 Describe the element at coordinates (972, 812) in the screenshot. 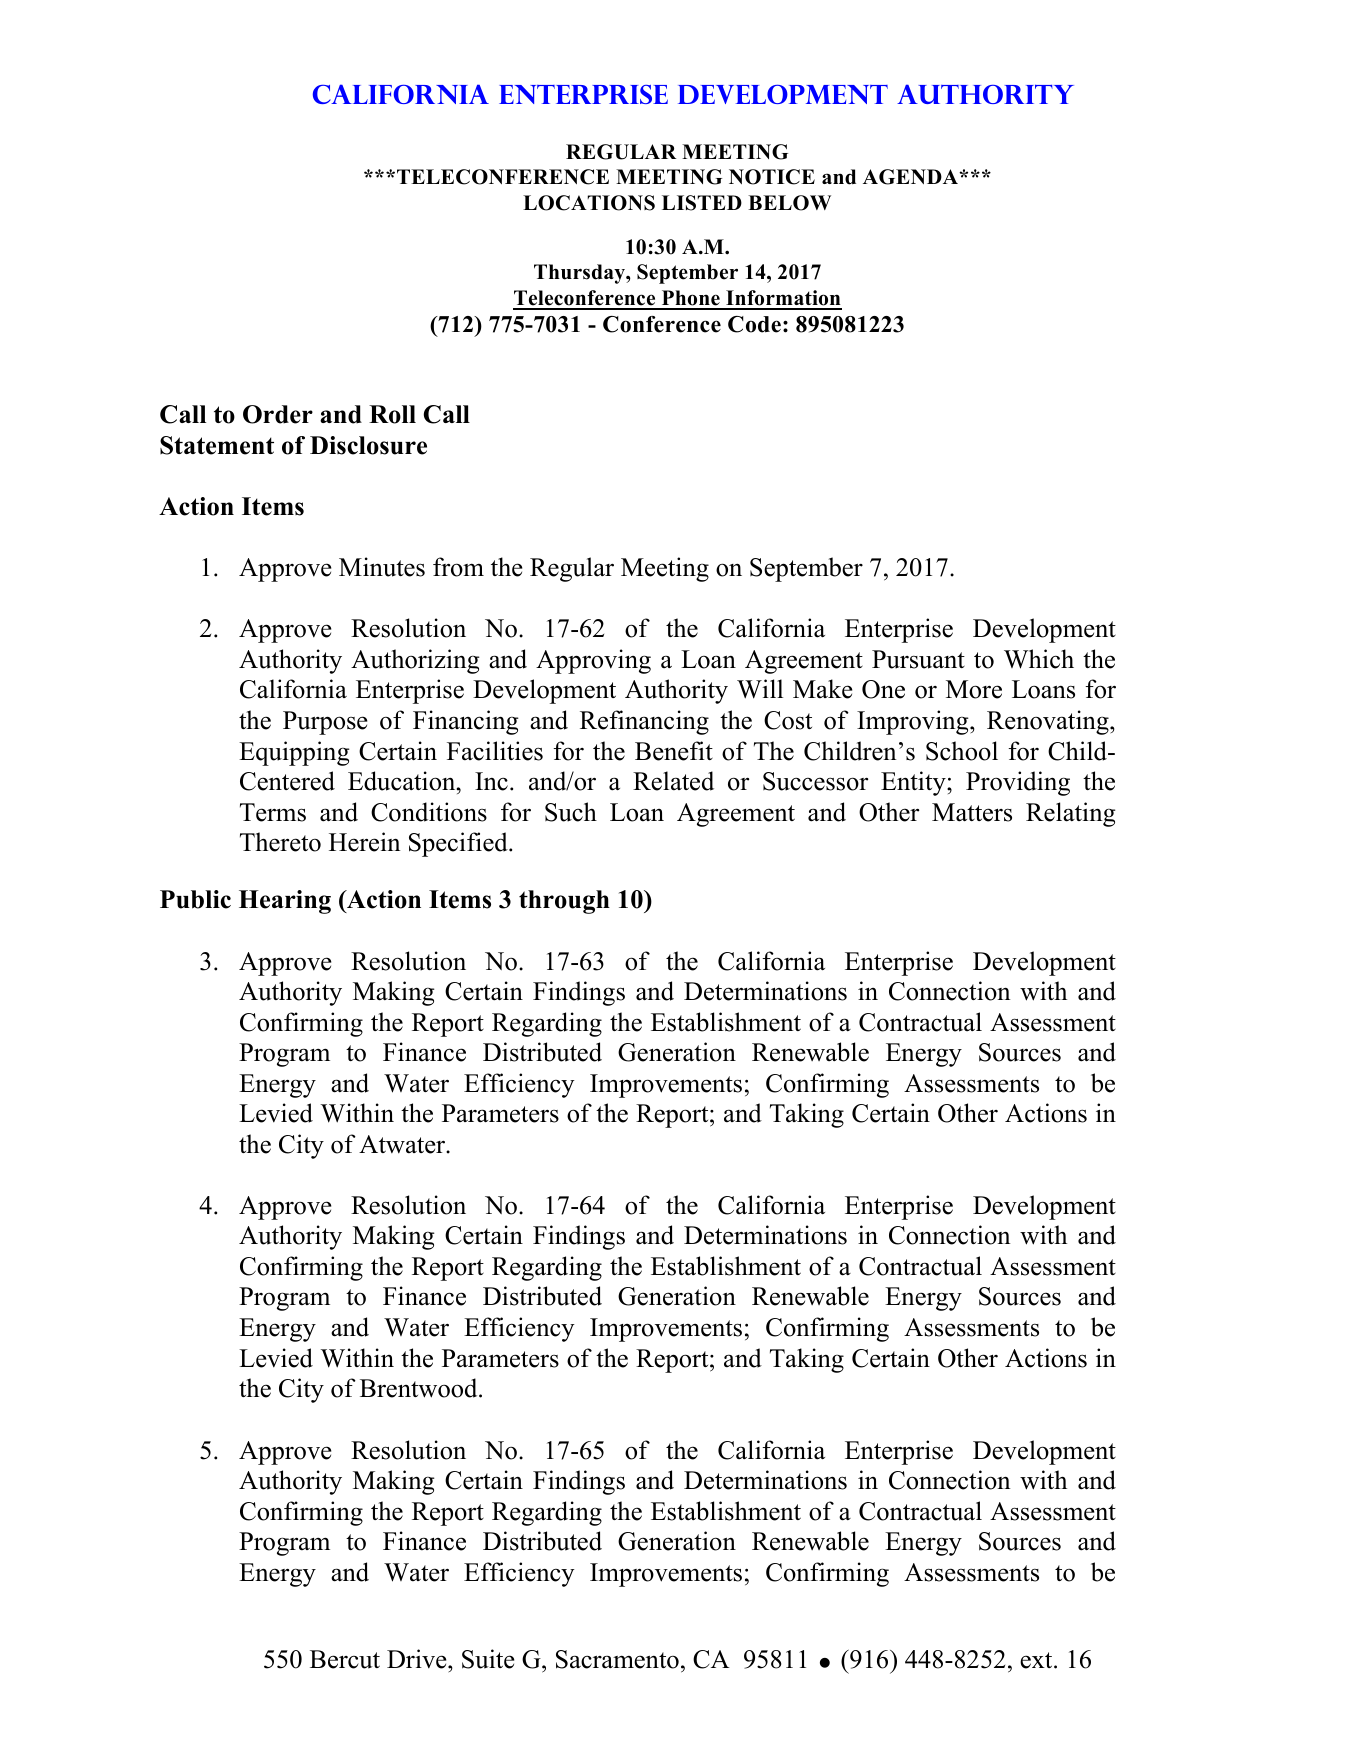

I see `Matters` at that location.
